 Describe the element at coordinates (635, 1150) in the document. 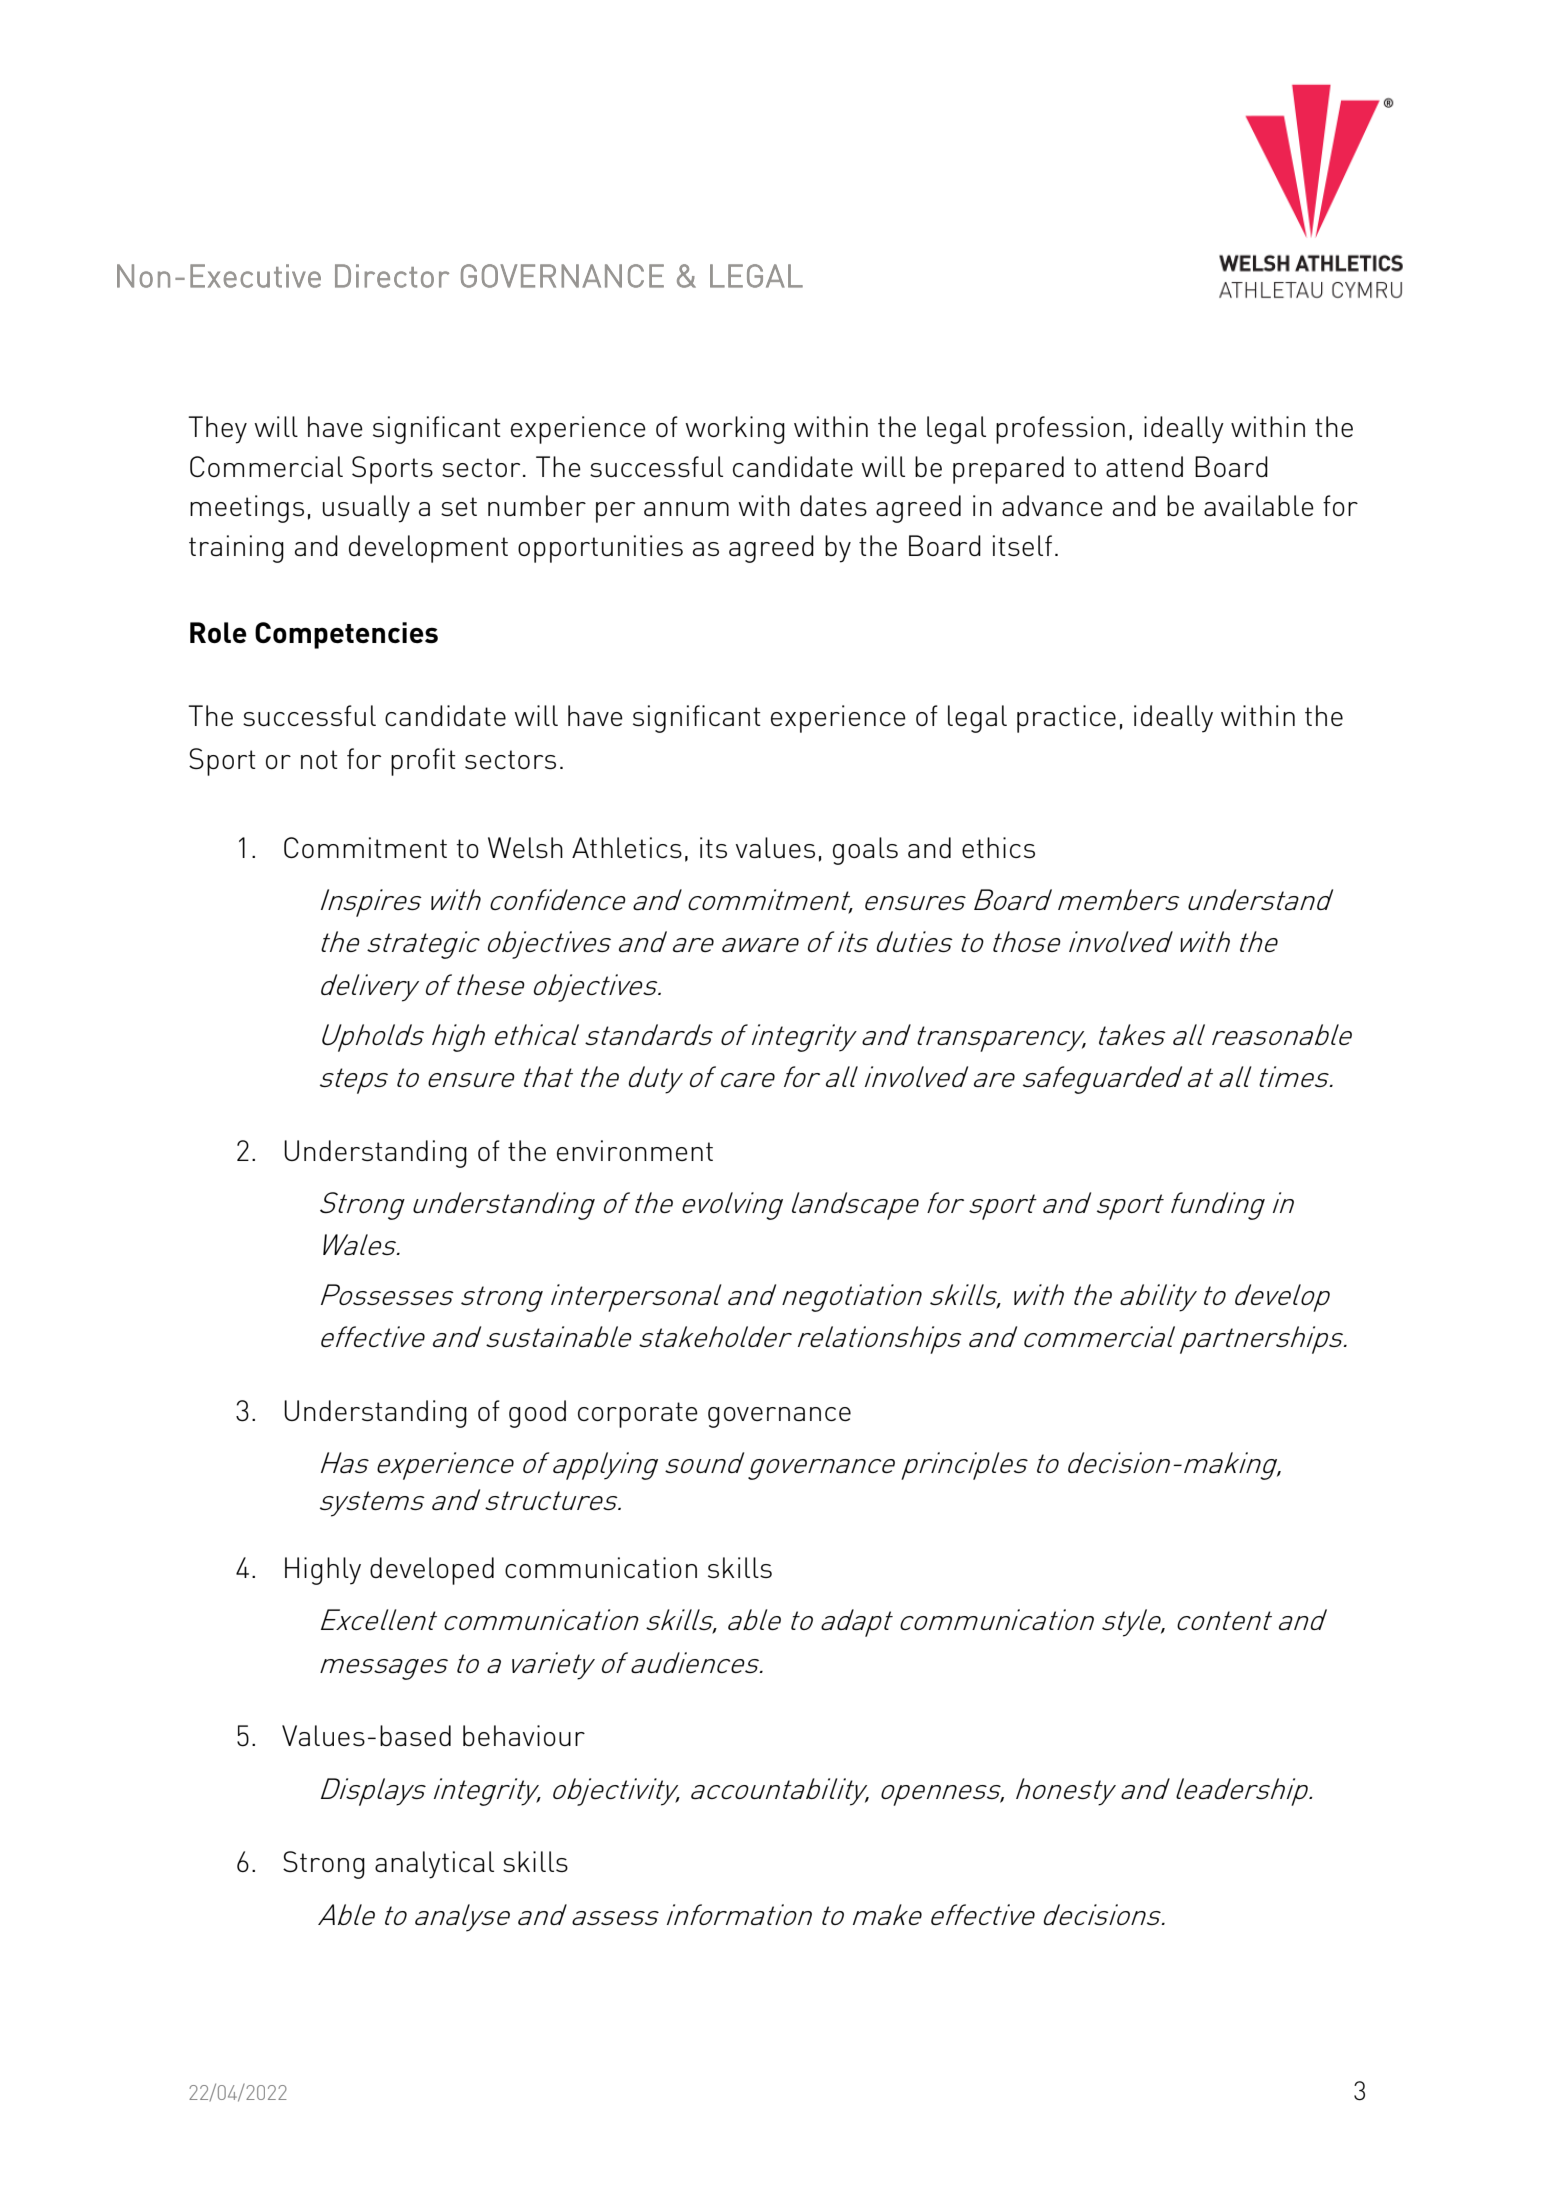

I see `environment` at that location.
